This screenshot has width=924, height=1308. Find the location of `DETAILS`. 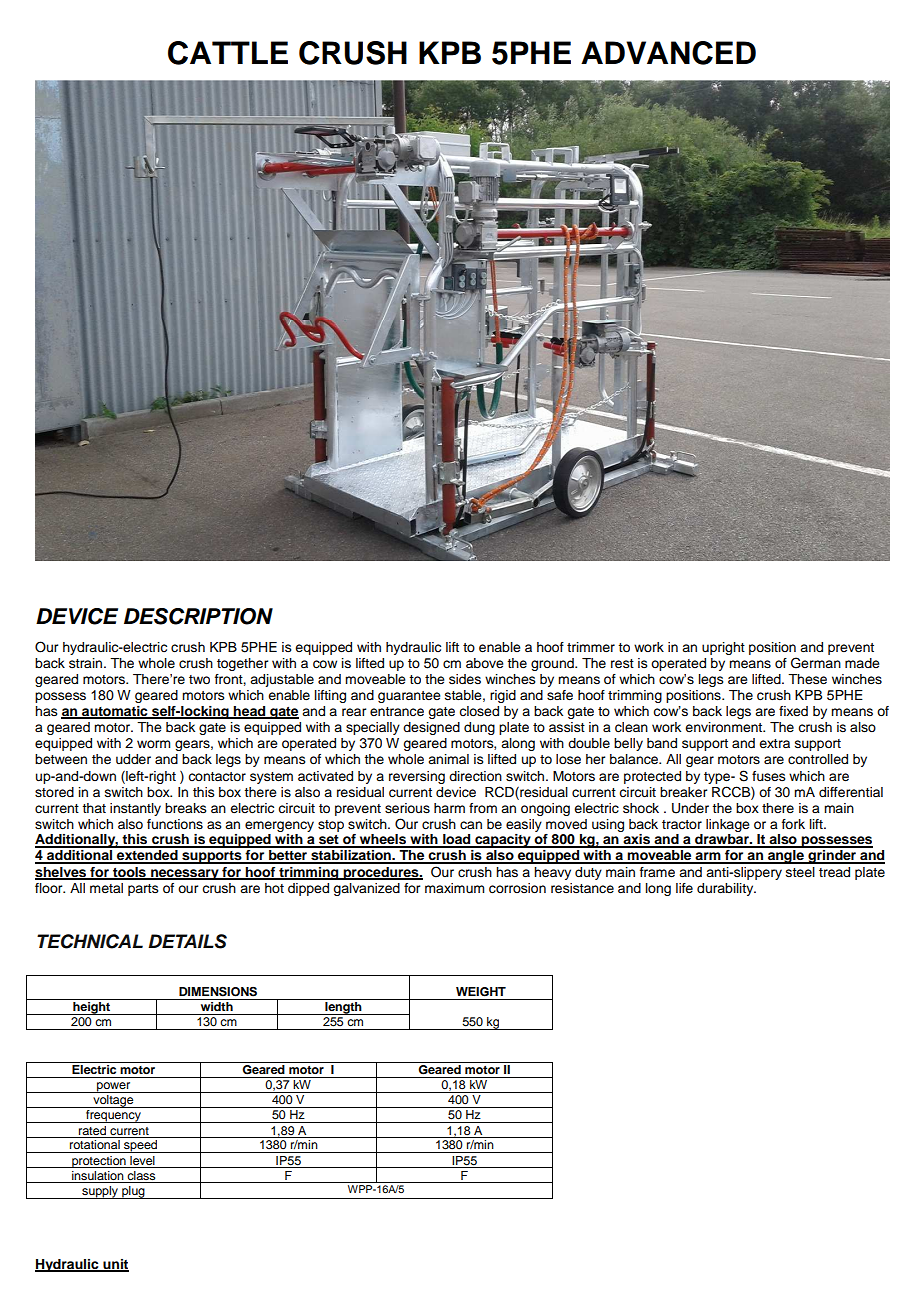

DETAILS is located at coordinates (187, 941).
